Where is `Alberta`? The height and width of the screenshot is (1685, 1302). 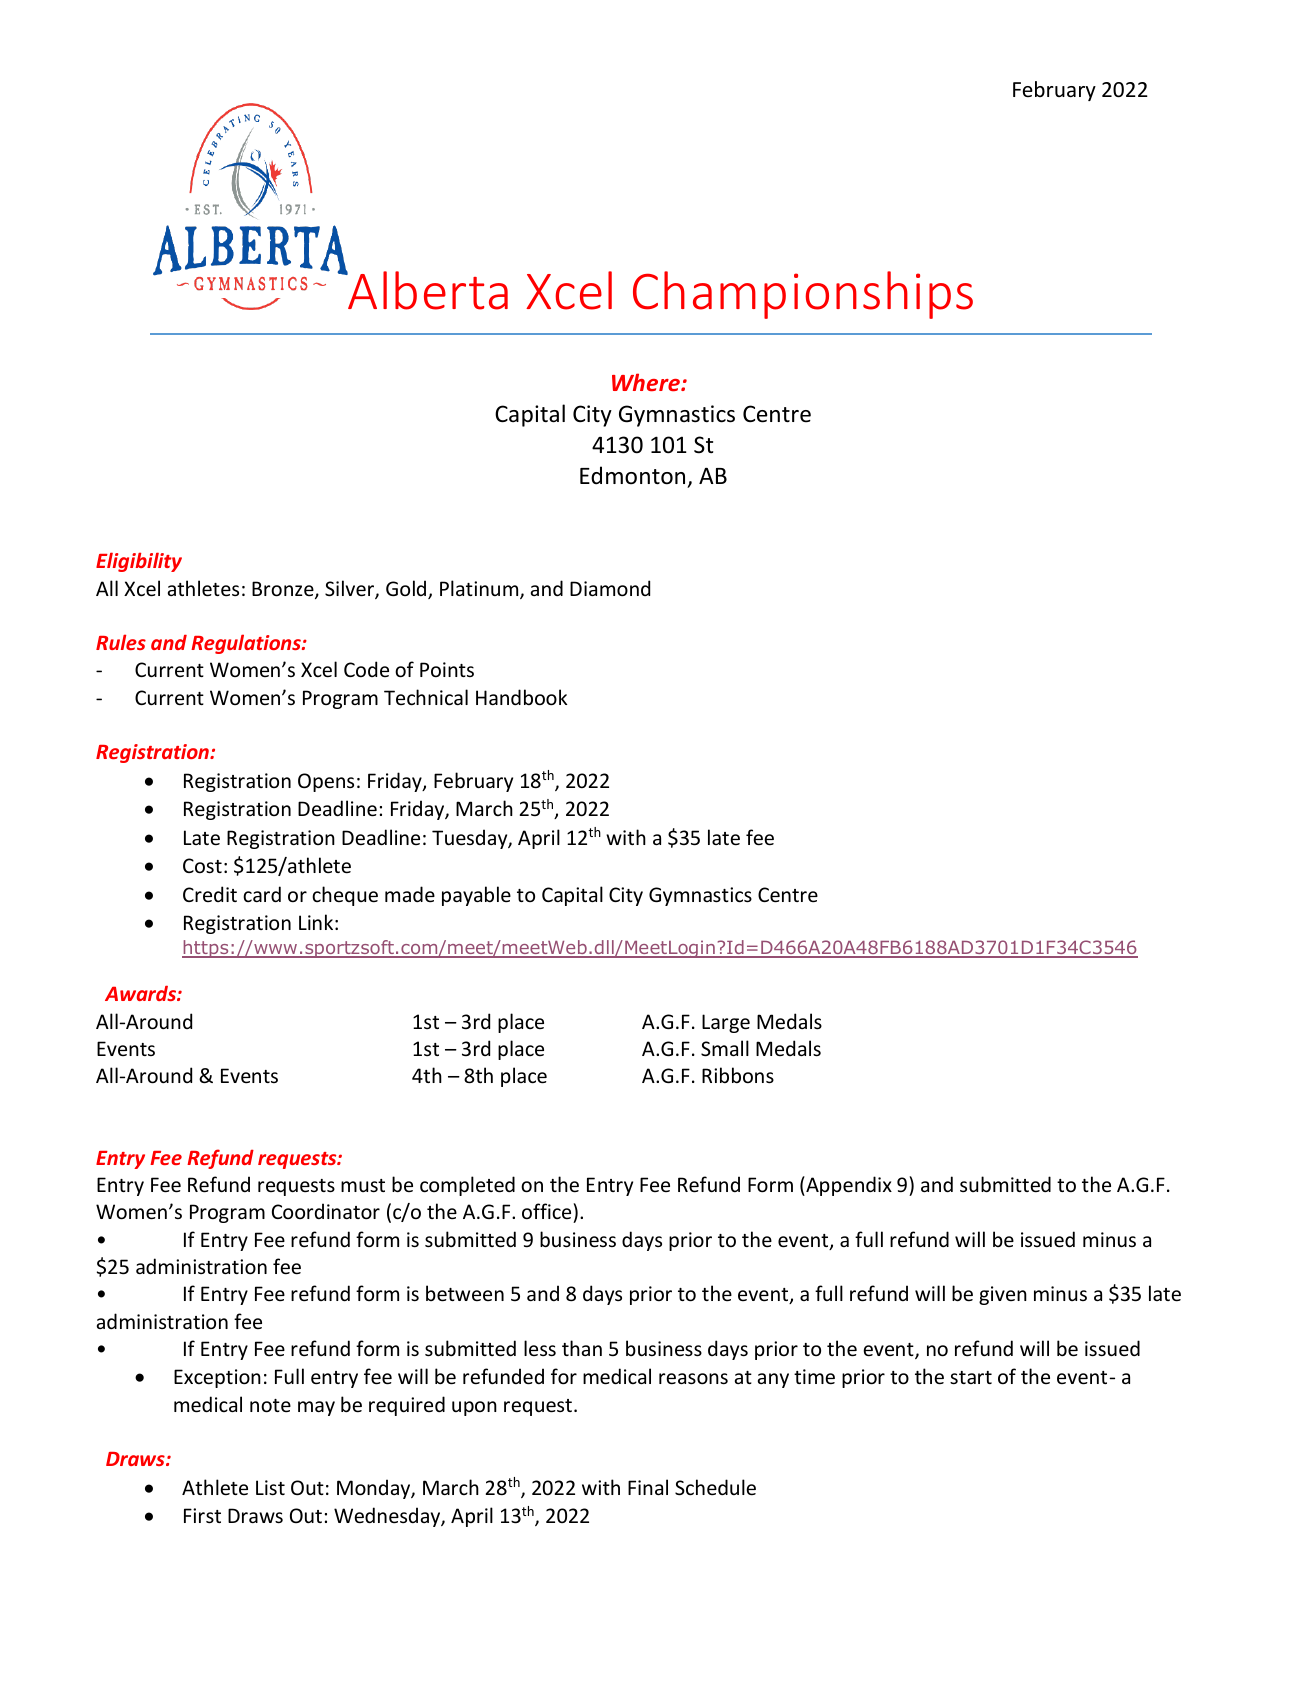
Alberta is located at coordinates (427, 290).
